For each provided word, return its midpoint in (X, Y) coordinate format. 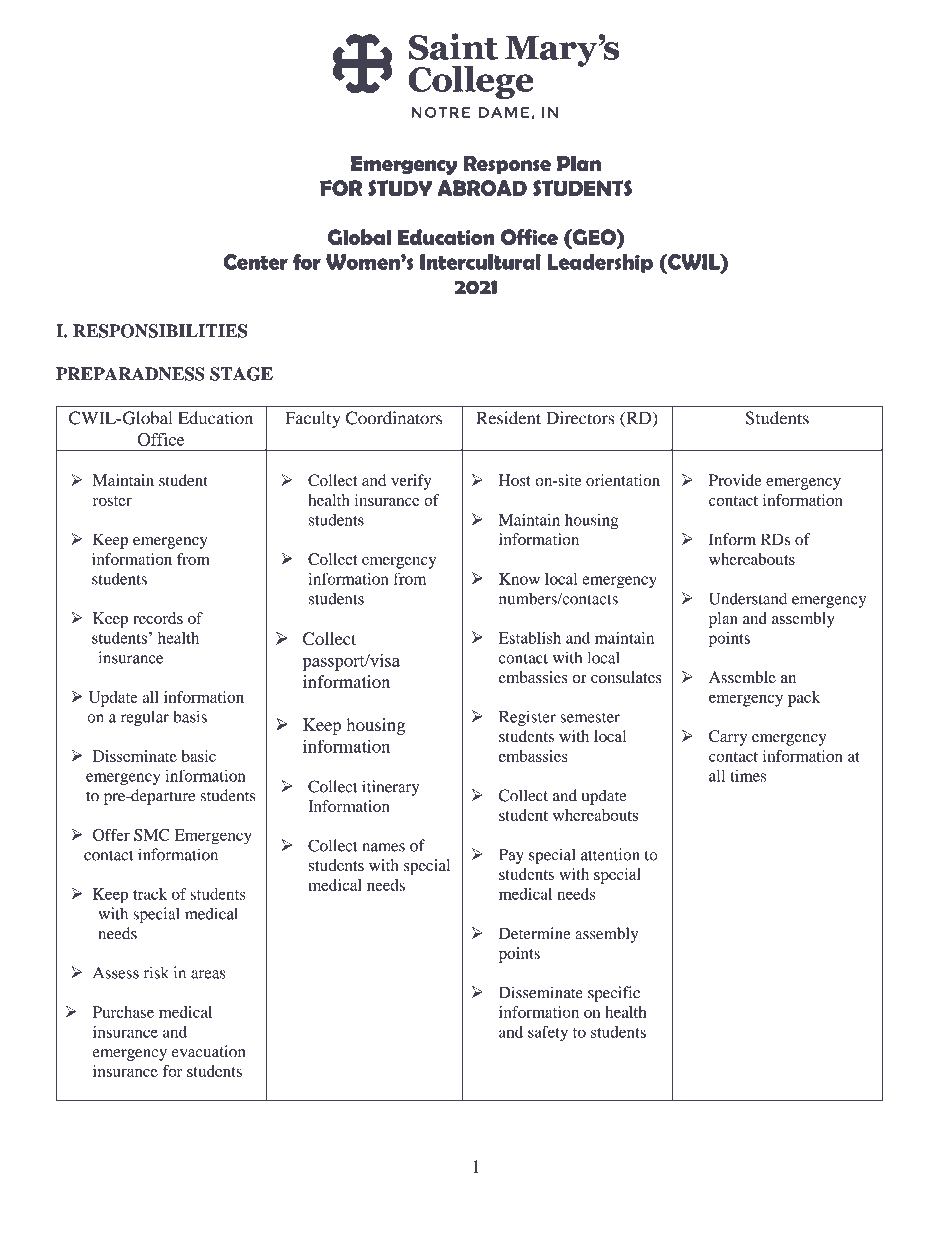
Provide (735, 480)
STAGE (241, 374)
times (748, 776)
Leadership (600, 263)
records (158, 618)
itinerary (390, 788)
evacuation (208, 1051)
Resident (508, 418)
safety (548, 1033)
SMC (152, 835)
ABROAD (482, 188)
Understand (748, 598)
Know (519, 579)
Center (256, 262)
